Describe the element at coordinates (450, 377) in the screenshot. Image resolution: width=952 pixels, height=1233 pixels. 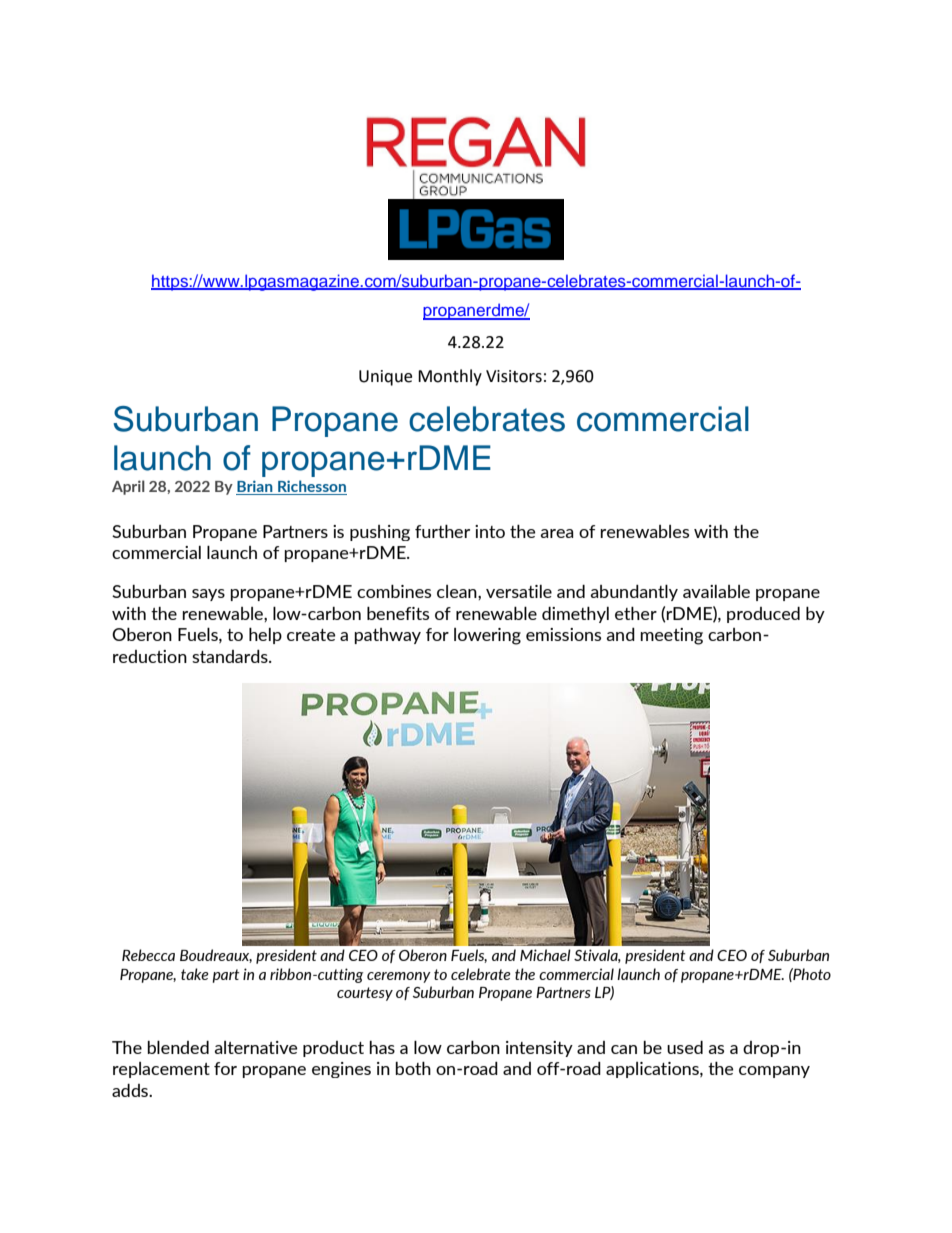
I see `Monthly` at that location.
